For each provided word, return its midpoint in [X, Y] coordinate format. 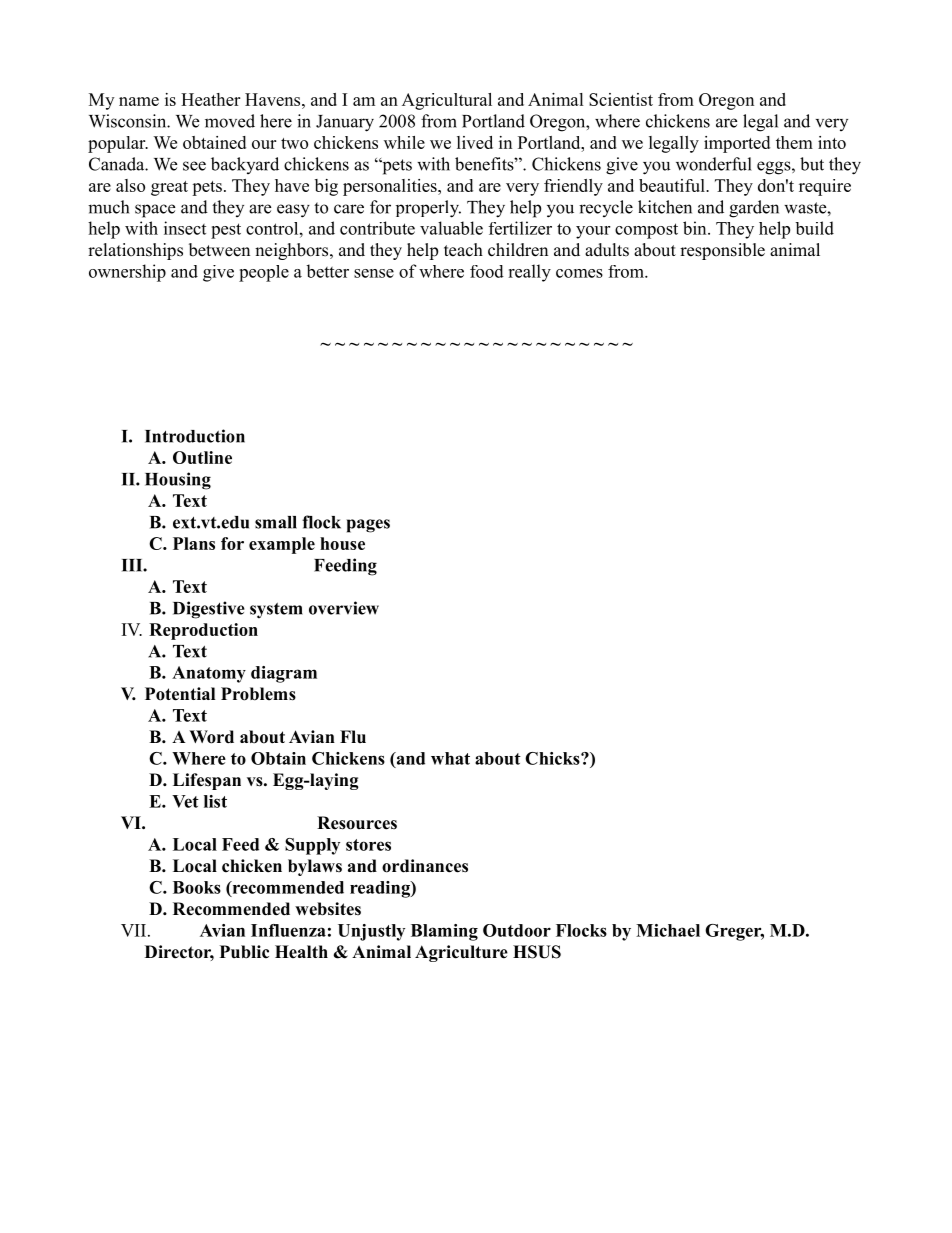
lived [475, 142]
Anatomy [209, 674]
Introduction [195, 436]
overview [344, 608]
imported [737, 144]
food [487, 271]
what [450, 758]
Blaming [444, 932]
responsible [722, 251]
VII [135, 930]
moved [230, 121]
